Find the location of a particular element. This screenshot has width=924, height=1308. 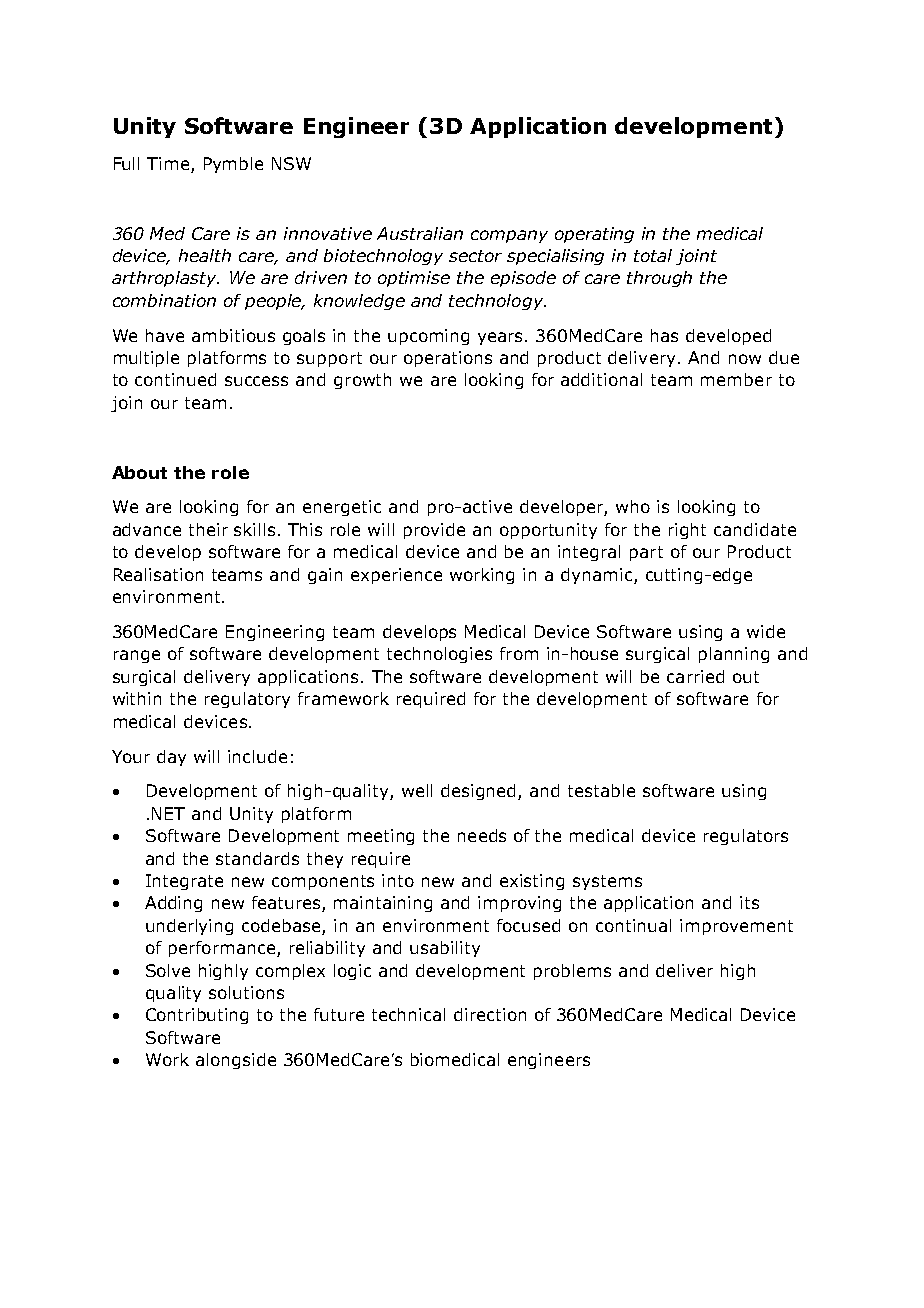

carried is located at coordinates (695, 676).
